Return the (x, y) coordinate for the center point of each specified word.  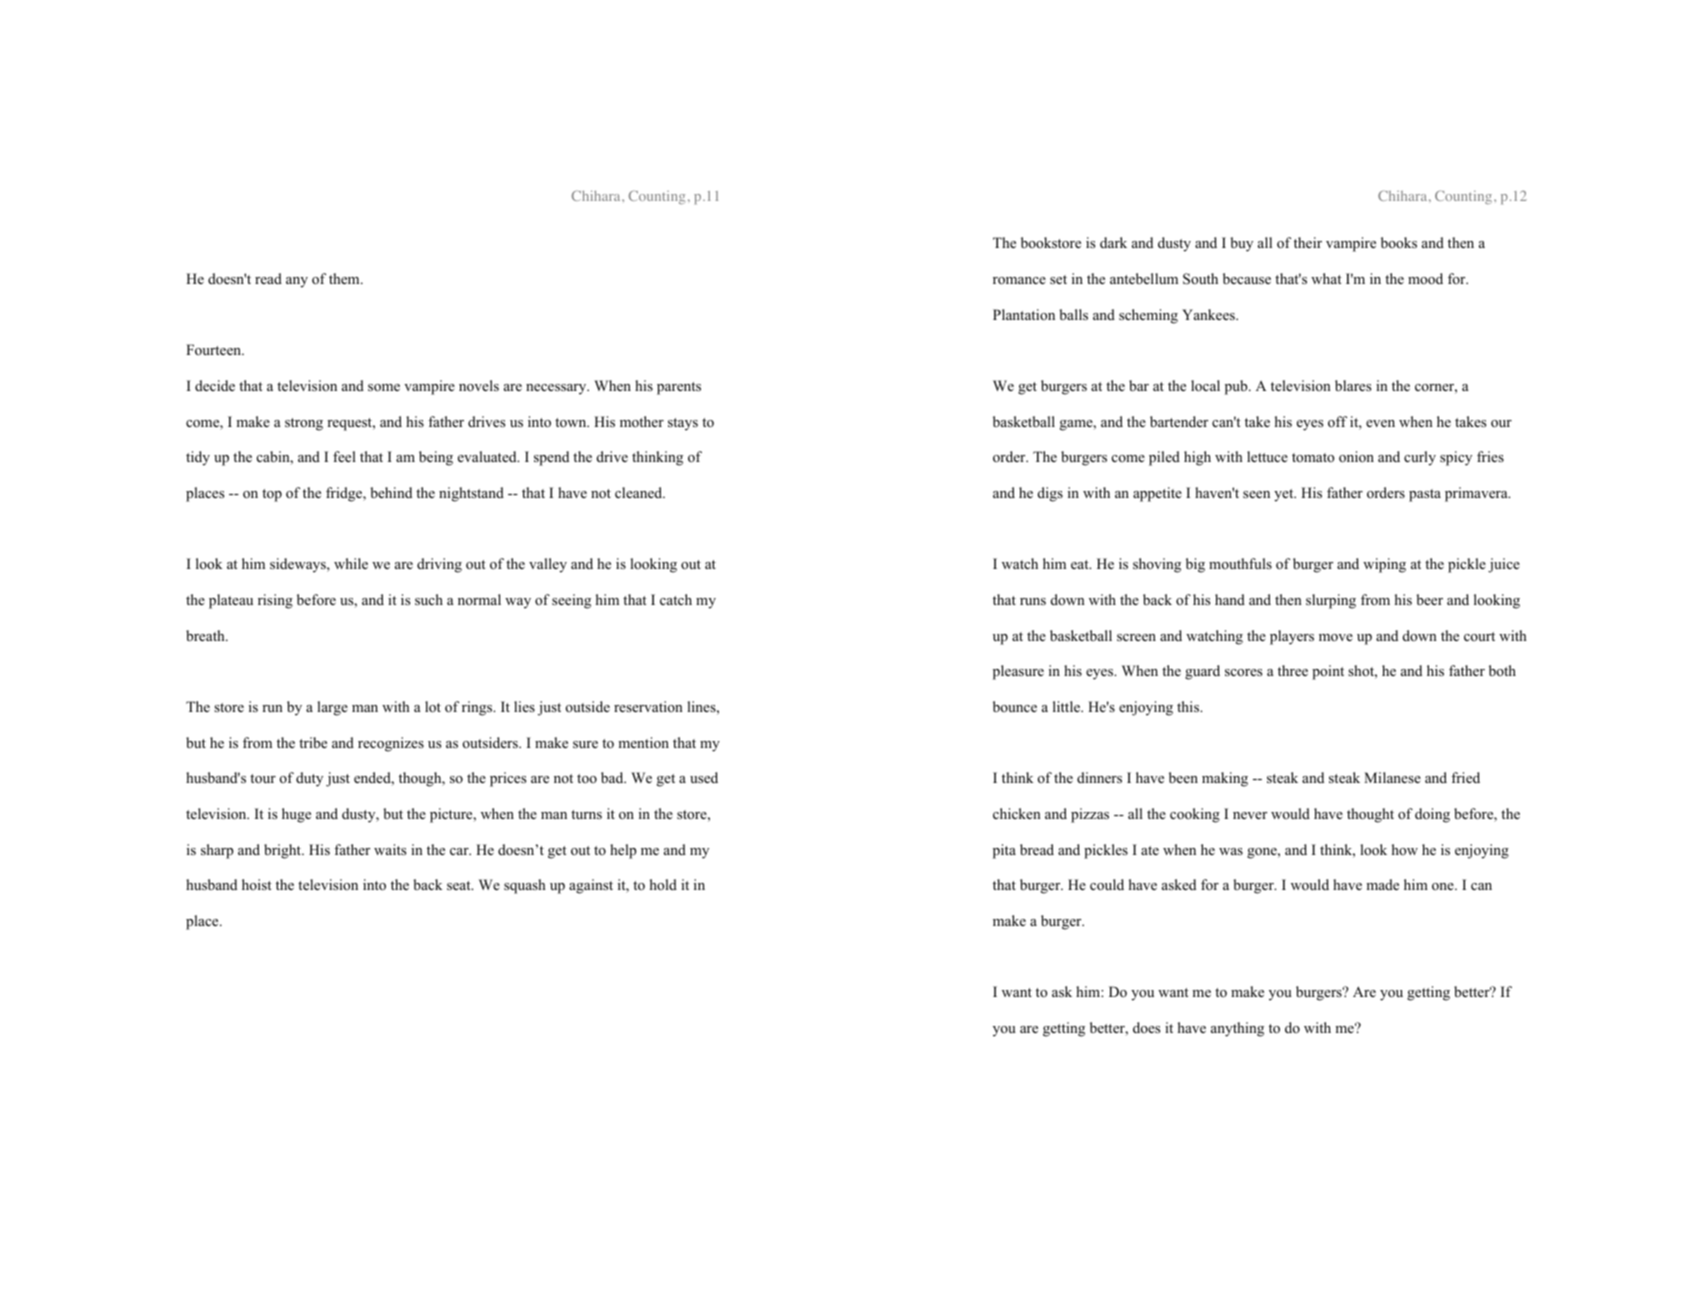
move (1336, 637)
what (1326, 278)
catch (676, 599)
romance (1019, 280)
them (345, 278)
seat (460, 885)
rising (275, 601)
